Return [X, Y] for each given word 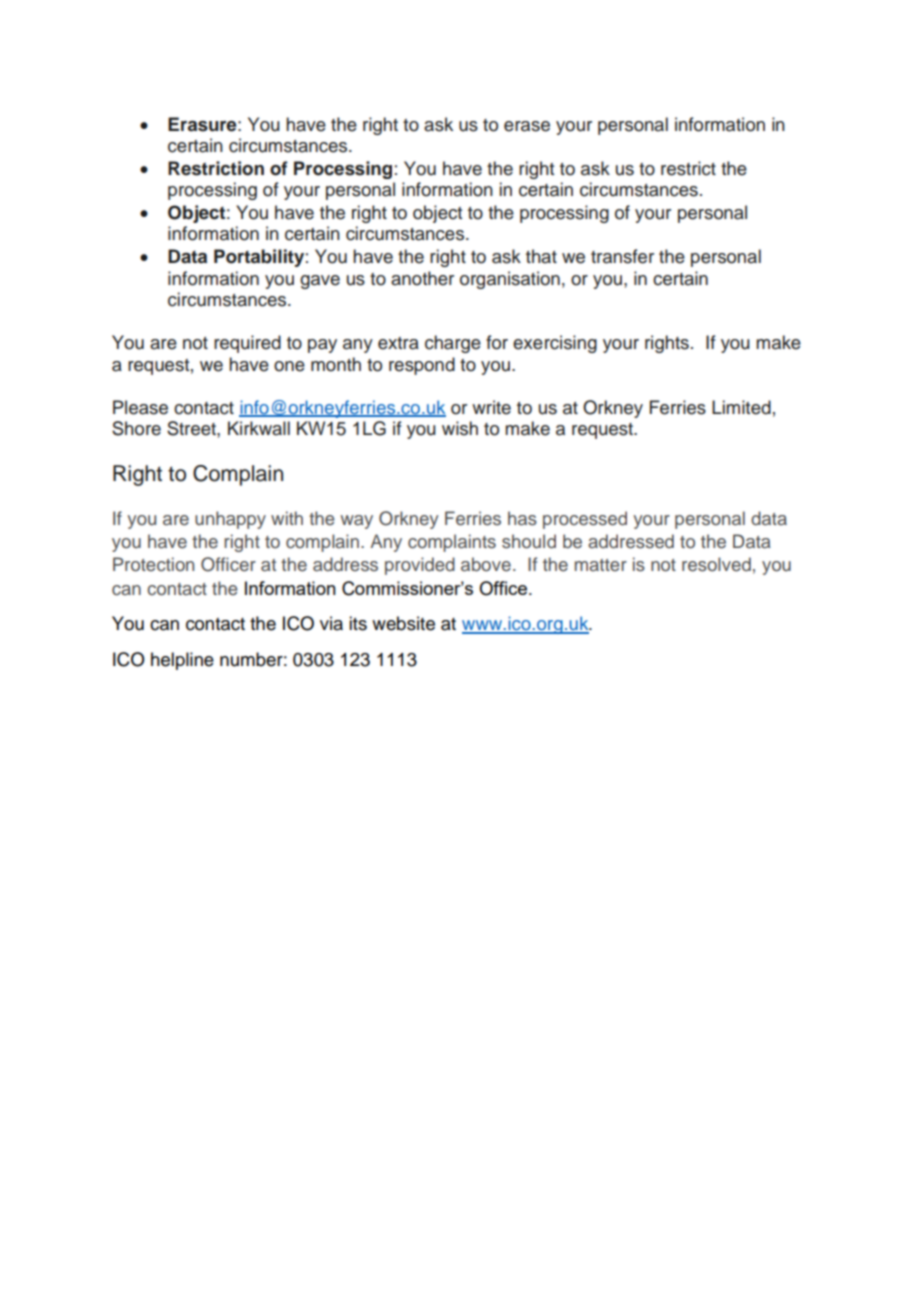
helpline [182, 661]
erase [527, 126]
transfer [622, 256]
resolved [716, 564]
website [403, 623]
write [491, 407]
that [541, 256]
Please [140, 407]
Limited [741, 407]
